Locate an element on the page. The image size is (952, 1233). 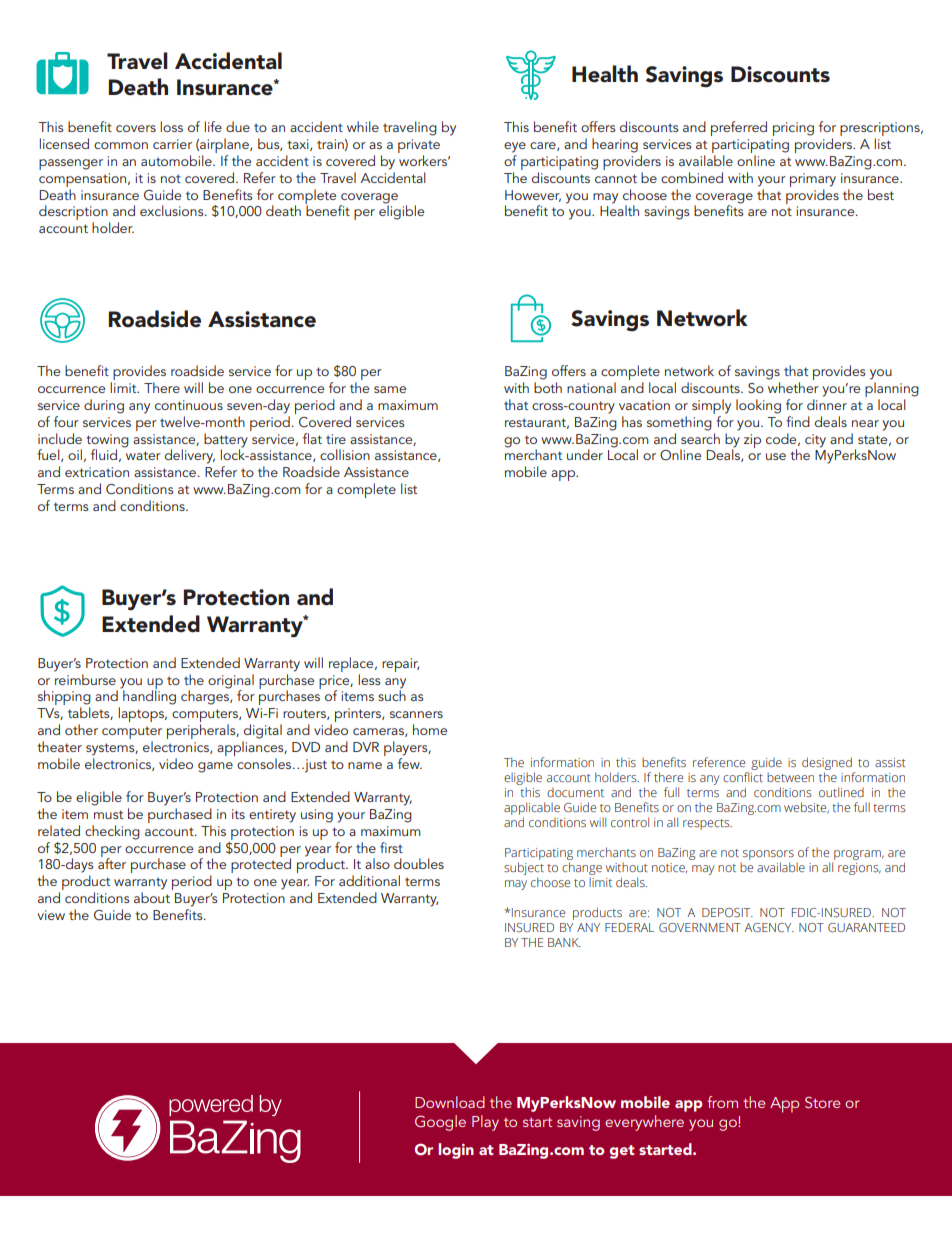
eye is located at coordinates (515, 147).
